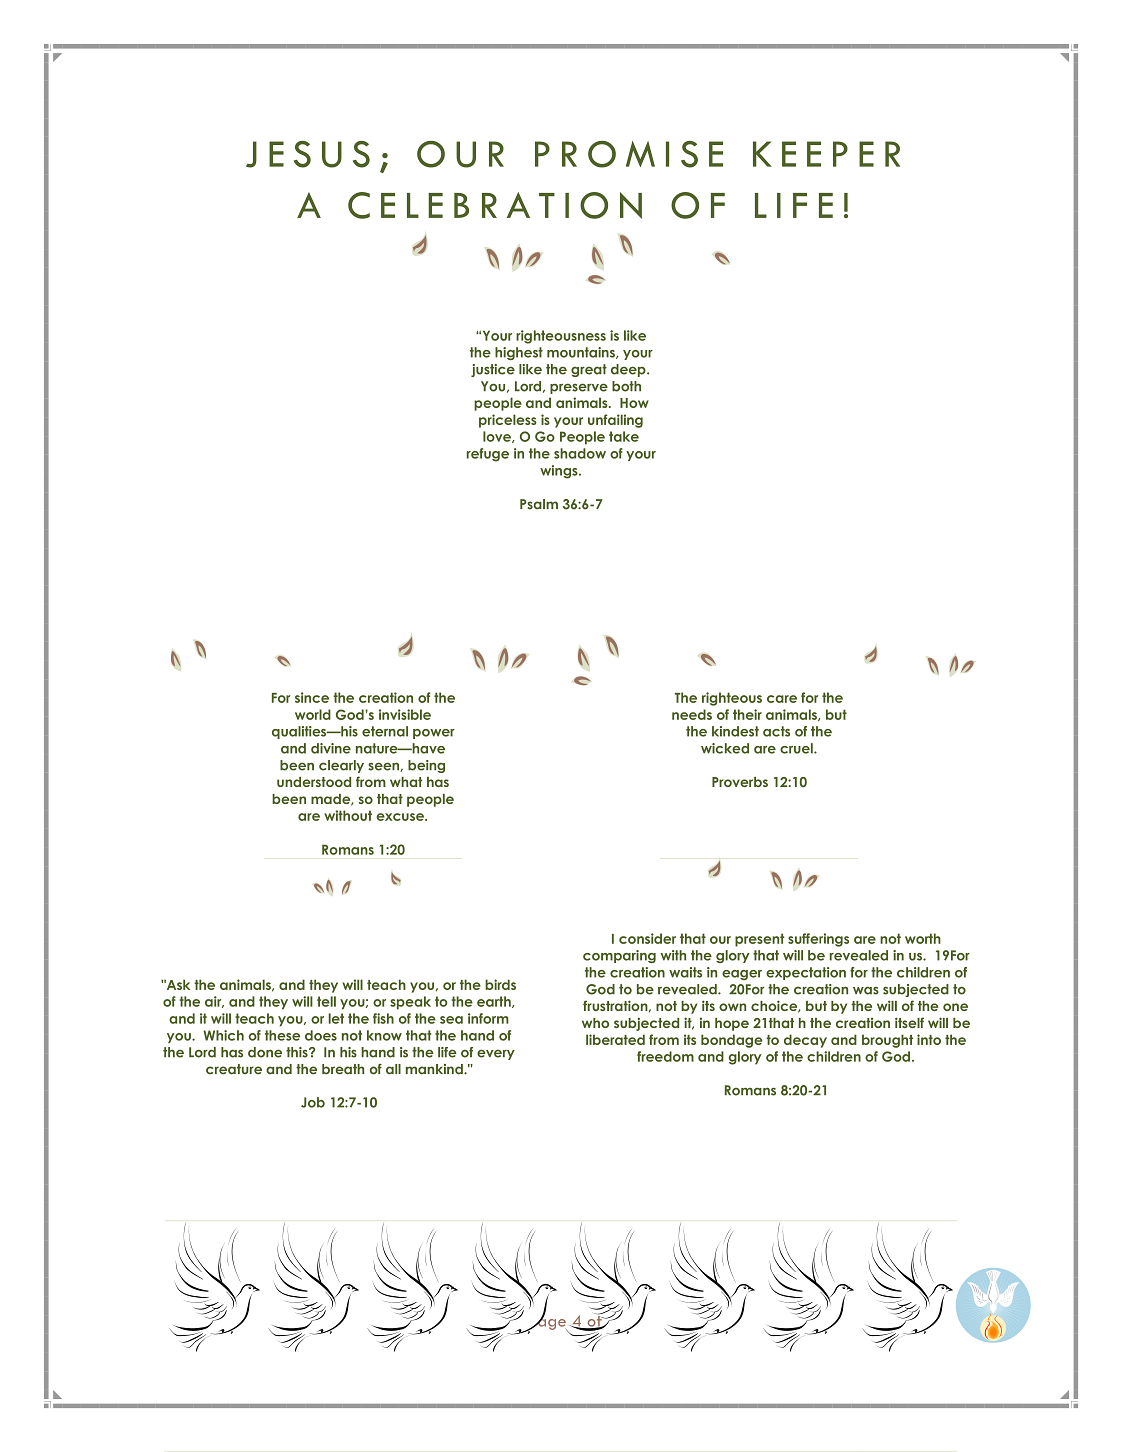 This page has height=1452, width=1122. I want to click on needs, so click(692, 714).
